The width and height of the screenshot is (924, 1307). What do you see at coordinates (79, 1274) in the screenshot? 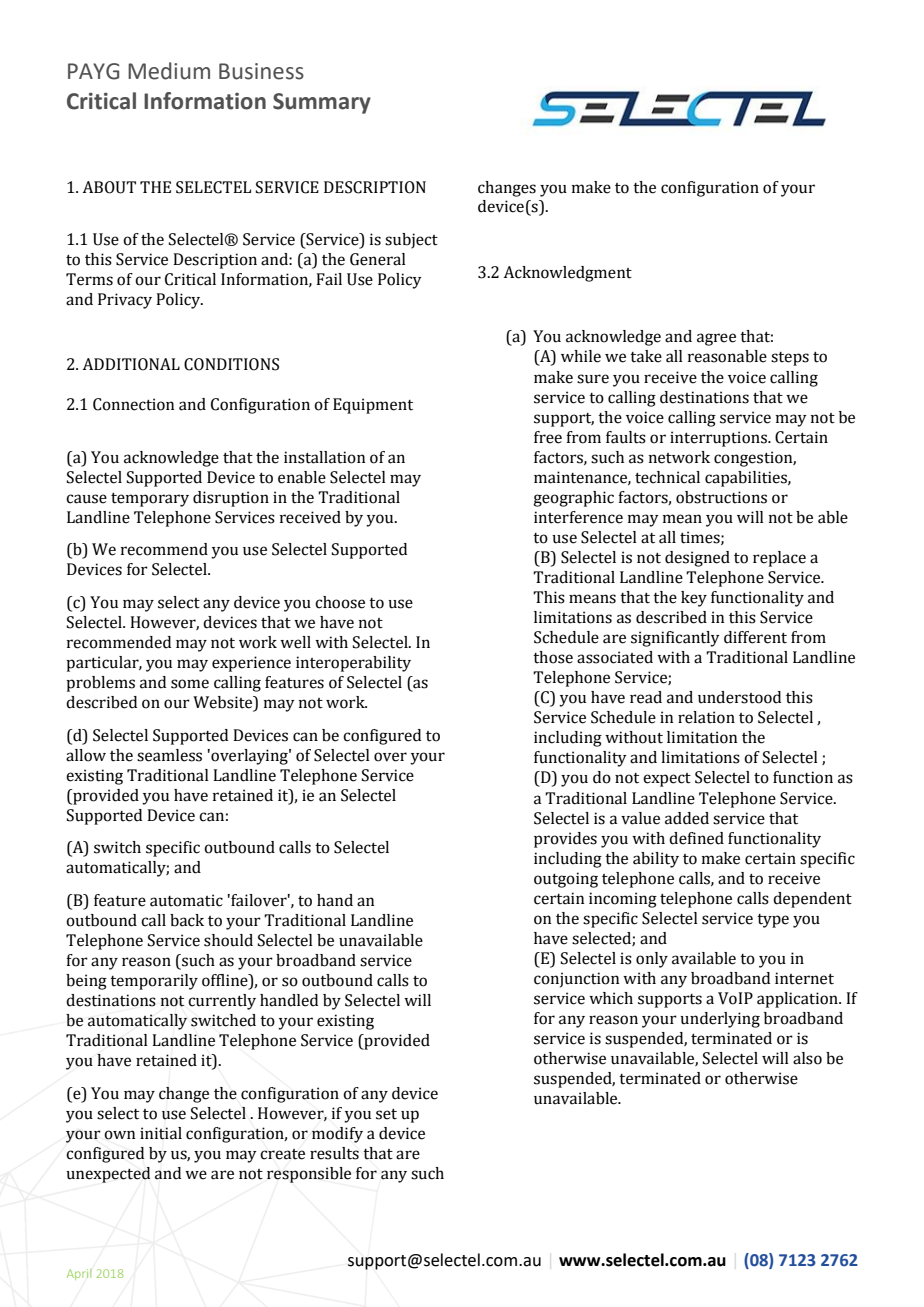
I see `April` at bounding box center [79, 1274].
